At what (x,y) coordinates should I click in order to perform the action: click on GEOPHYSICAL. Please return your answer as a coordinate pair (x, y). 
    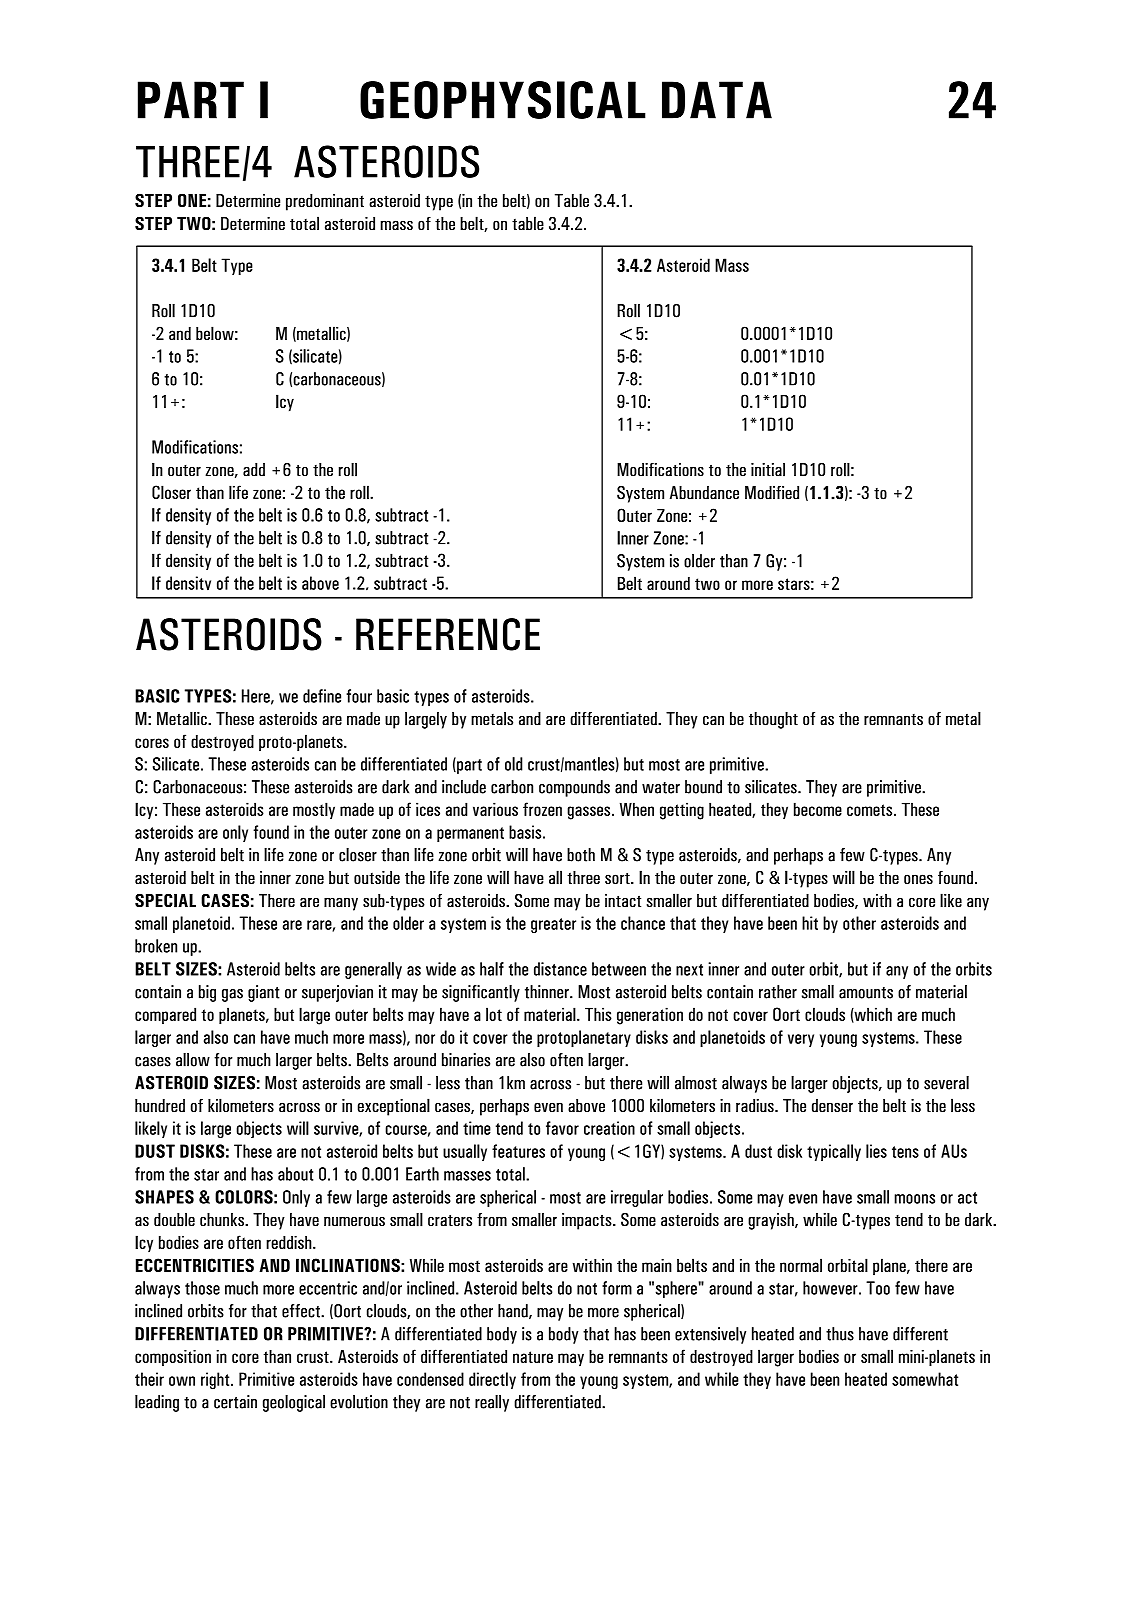
    Looking at the image, I should click on (503, 100).
